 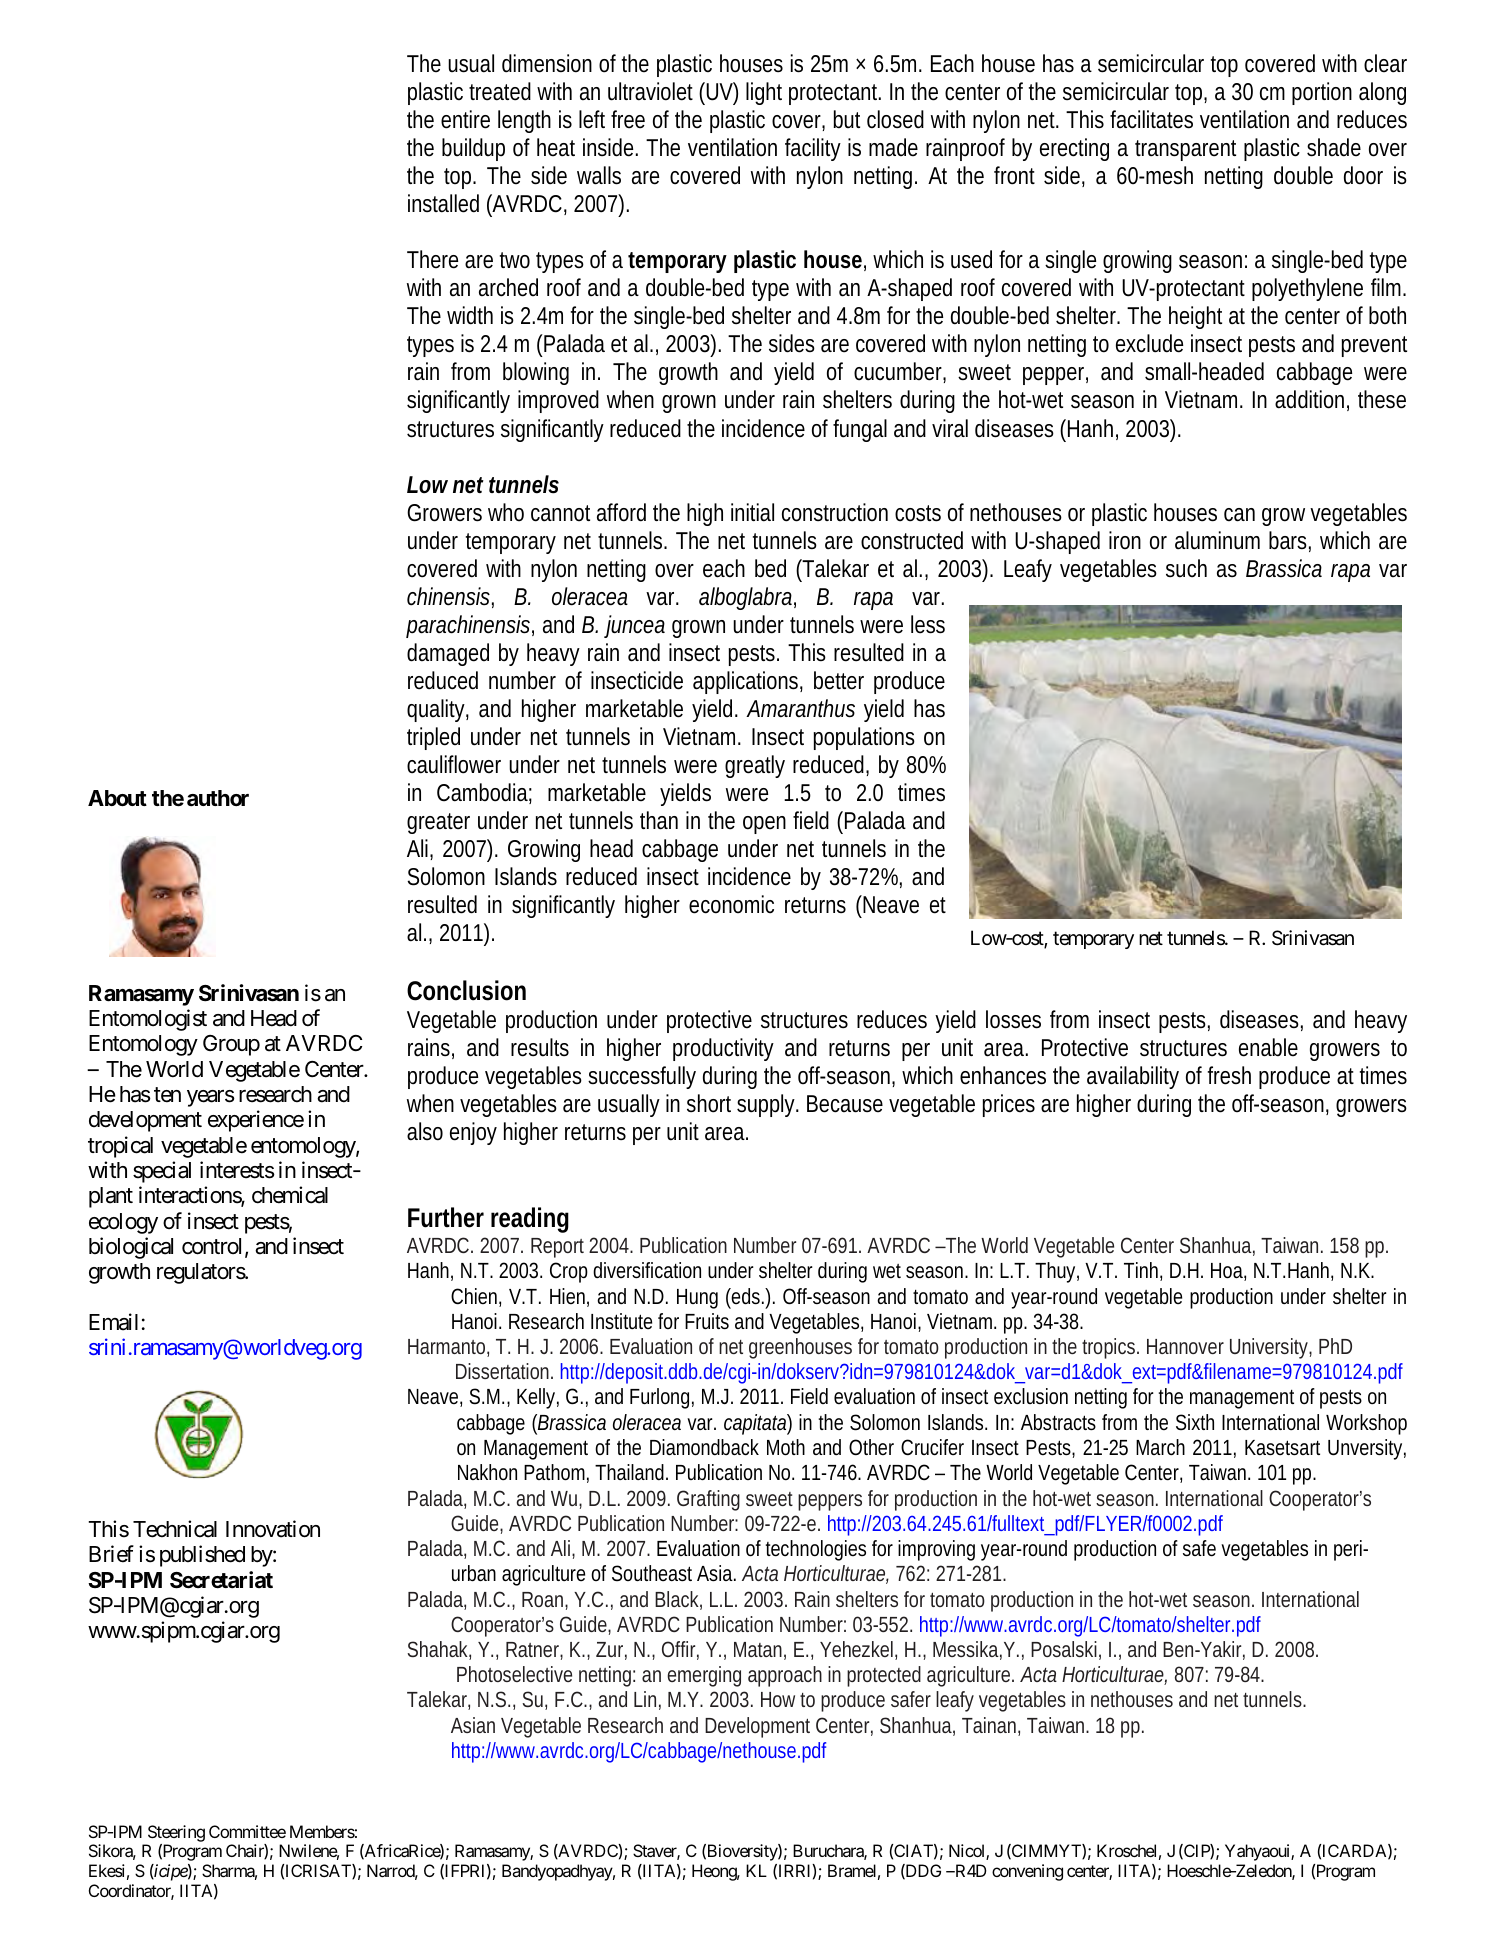 I want to click on Entomologist, so click(x=148, y=1020).
